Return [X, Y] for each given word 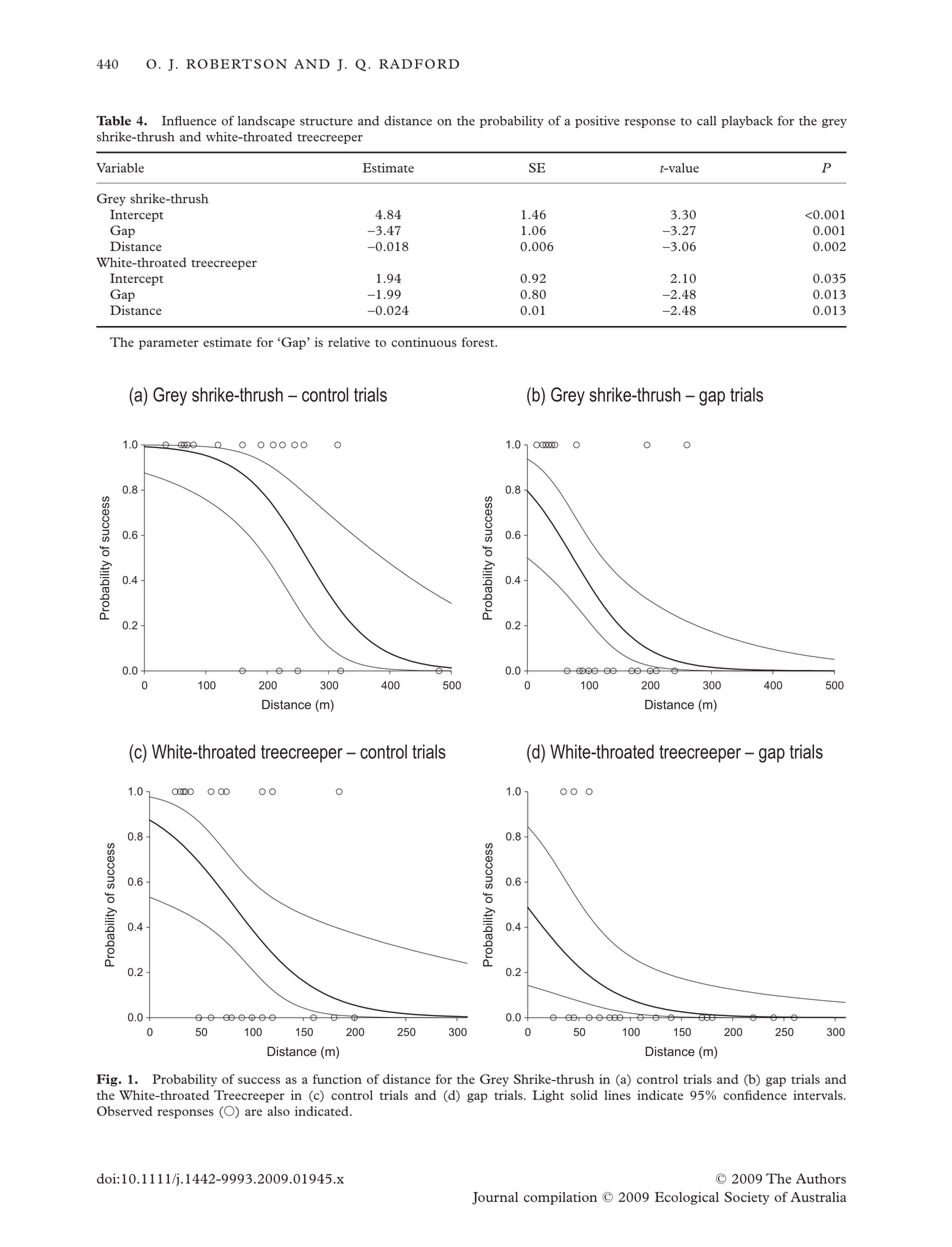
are [253, 1112]
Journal [495, 1198]
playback [747, 122]
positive [597, 122]
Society [746, 1198]
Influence [189, 121]
